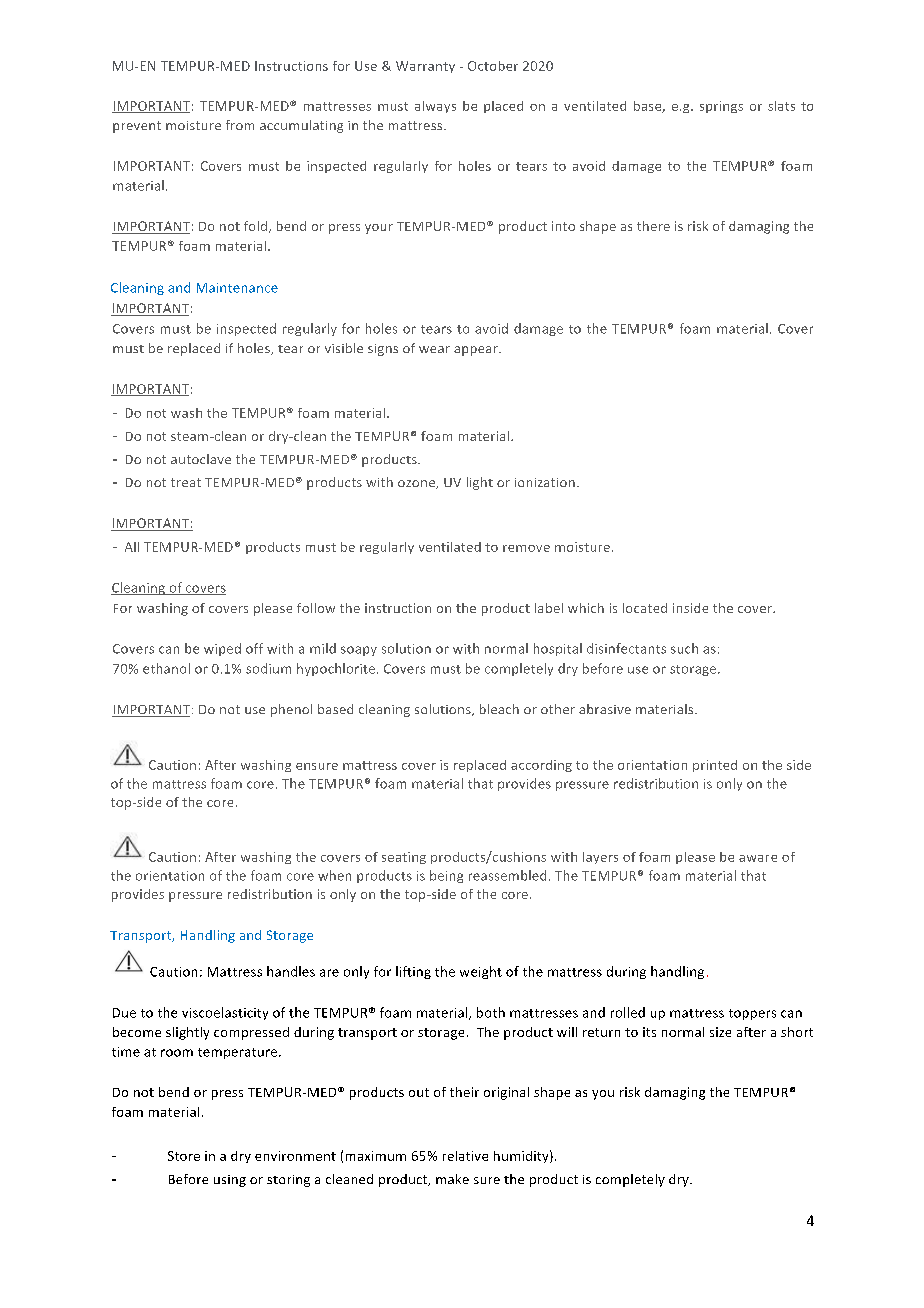  What do you see at coordinates (291, 710) in the screenshot?
I see `phenol` at bounding box center [291, 710].
